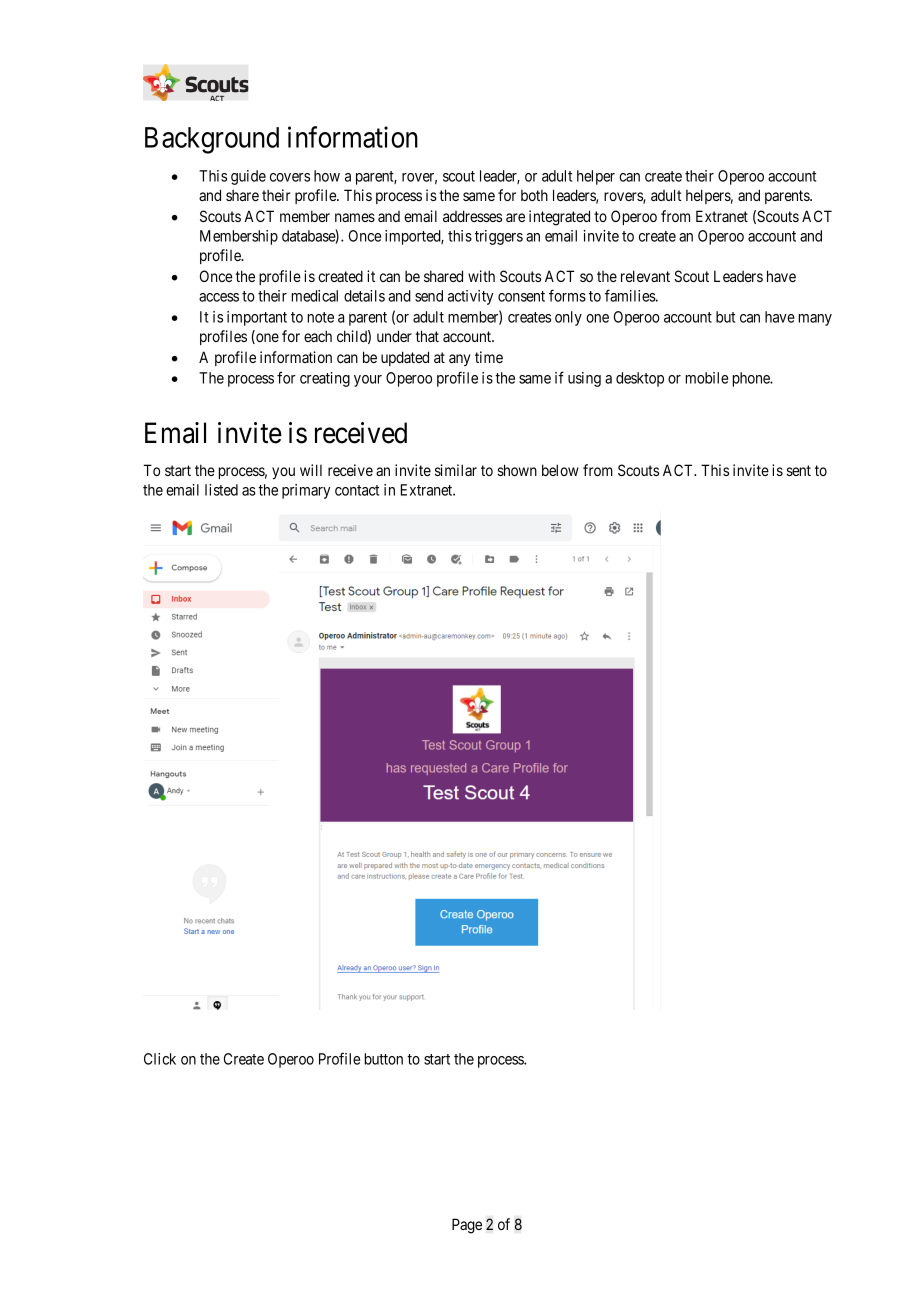 This screenshot has height=1309, width=924. I want to click on will, so click(311, 470).
